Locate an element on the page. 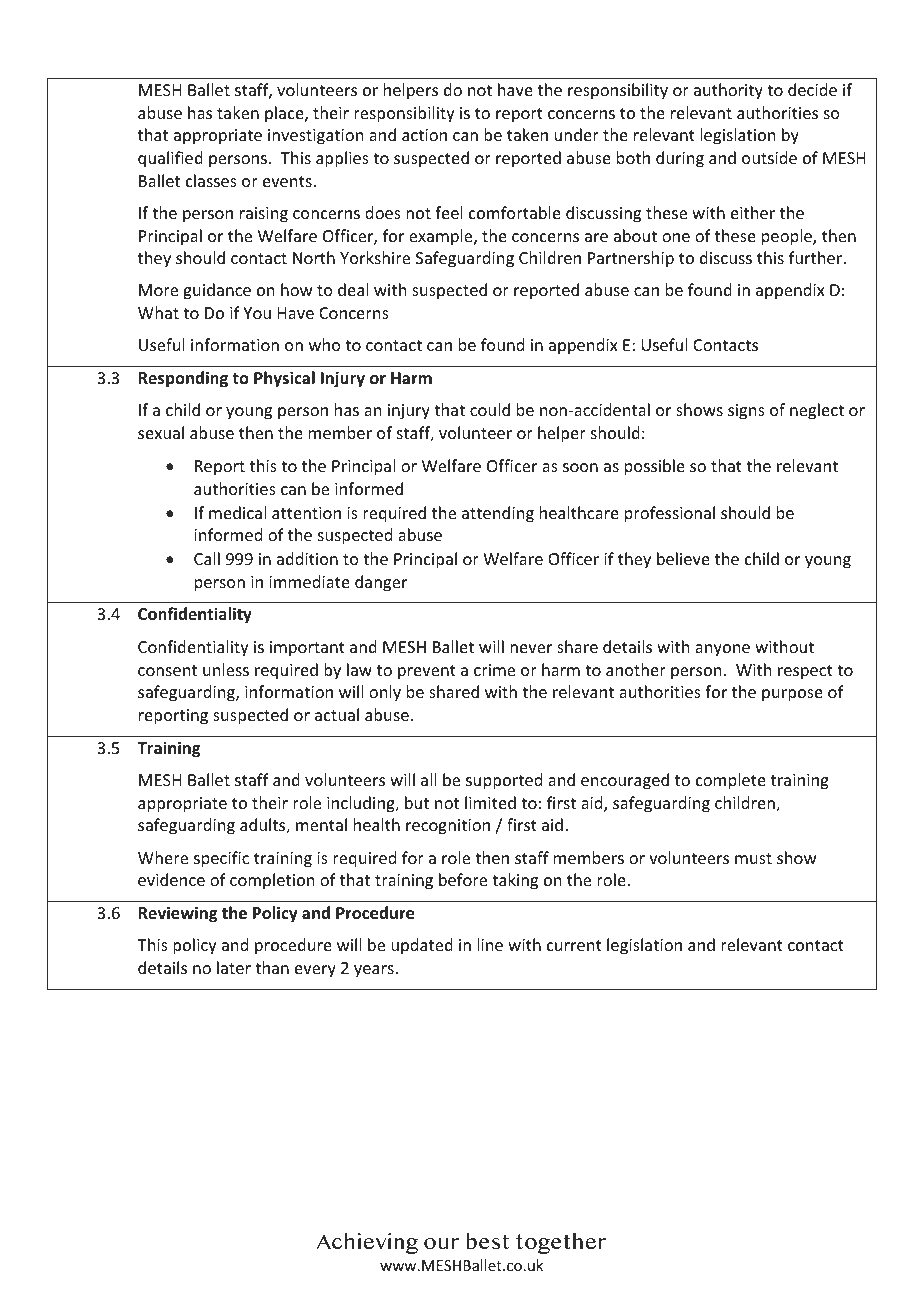 The height and width of the document is (1308, 924). Achieving is located at coordinates (367, 1243).
